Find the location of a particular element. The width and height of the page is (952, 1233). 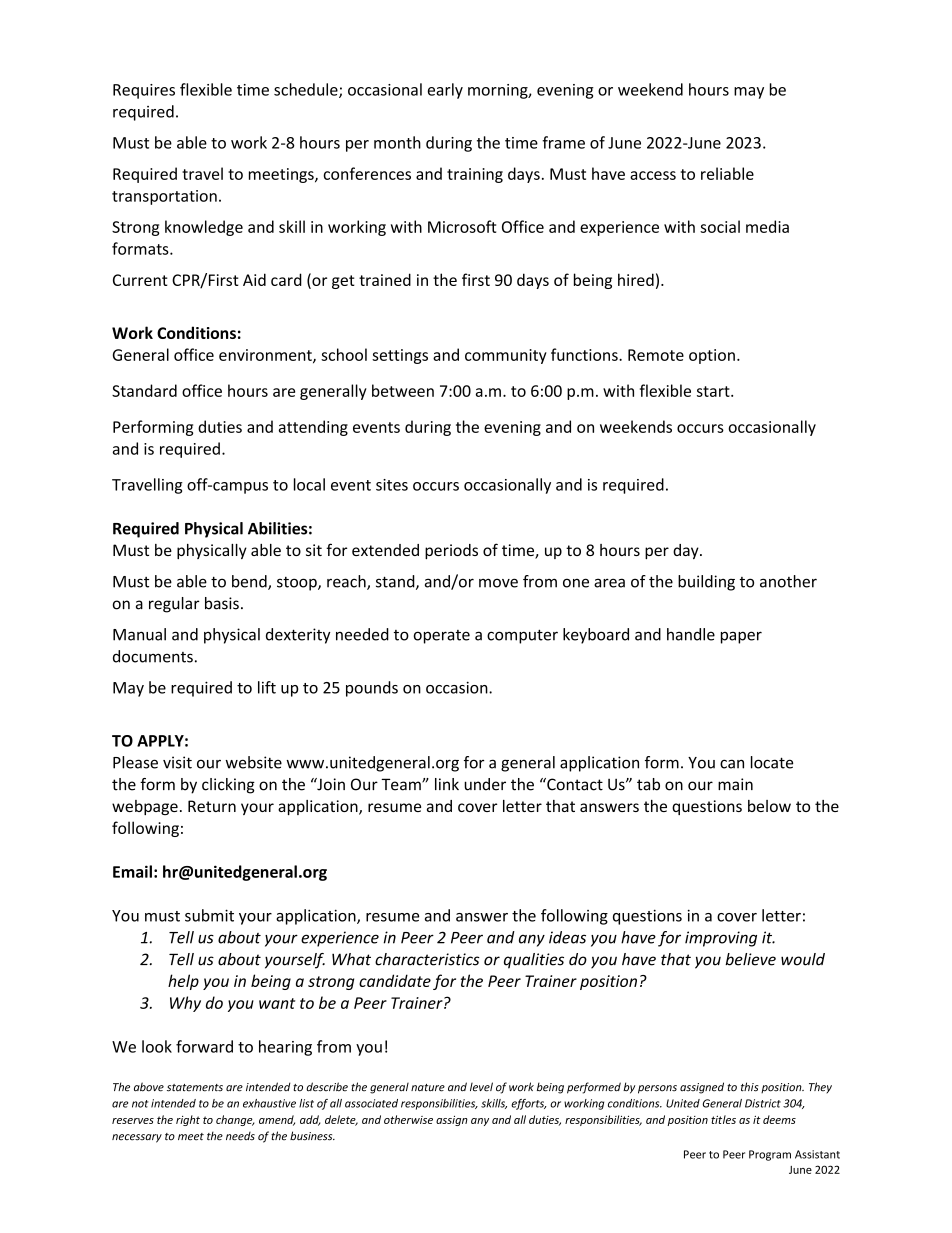

access is located at coordinates (653, 175).
